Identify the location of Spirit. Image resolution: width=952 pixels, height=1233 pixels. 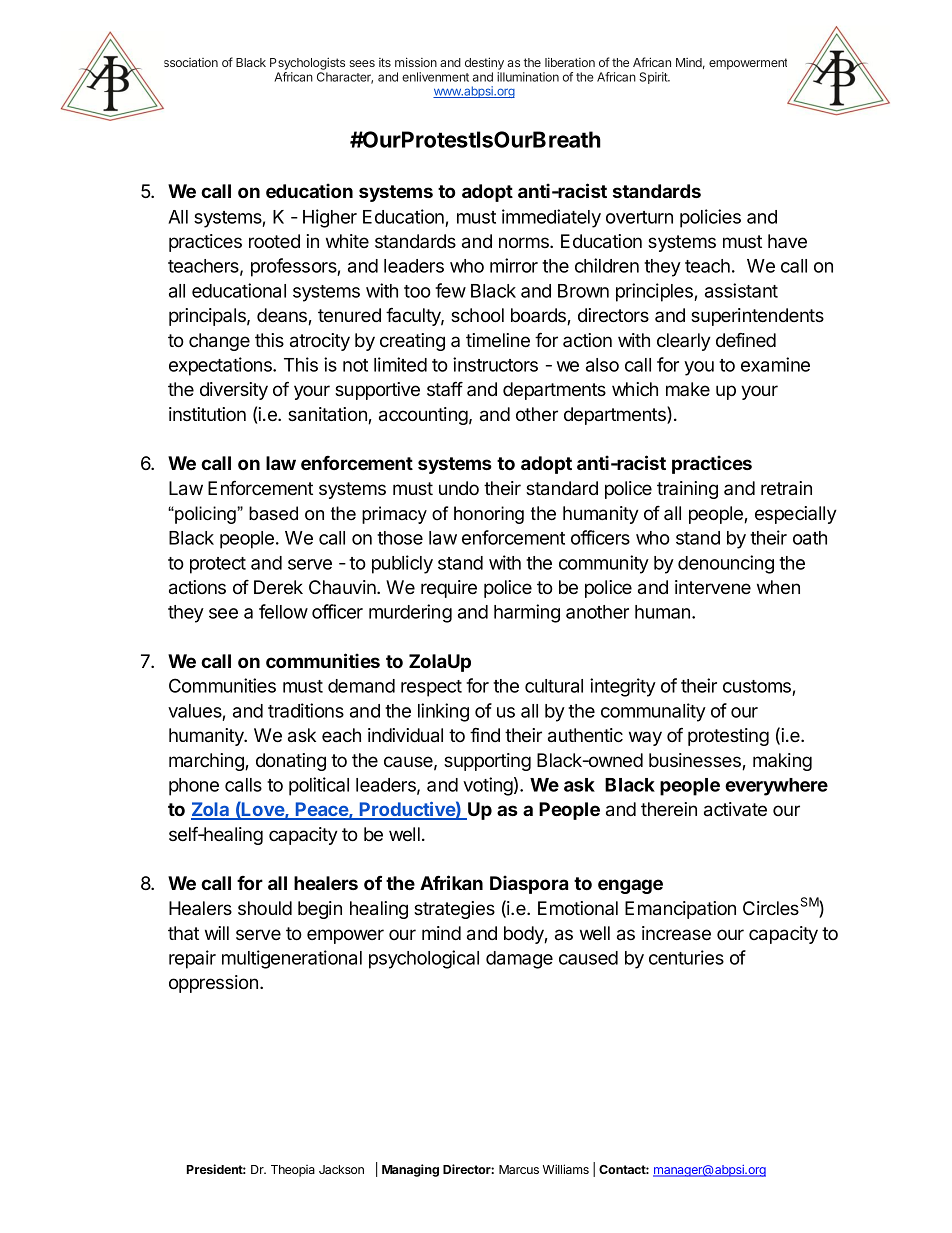
(654, 78).
